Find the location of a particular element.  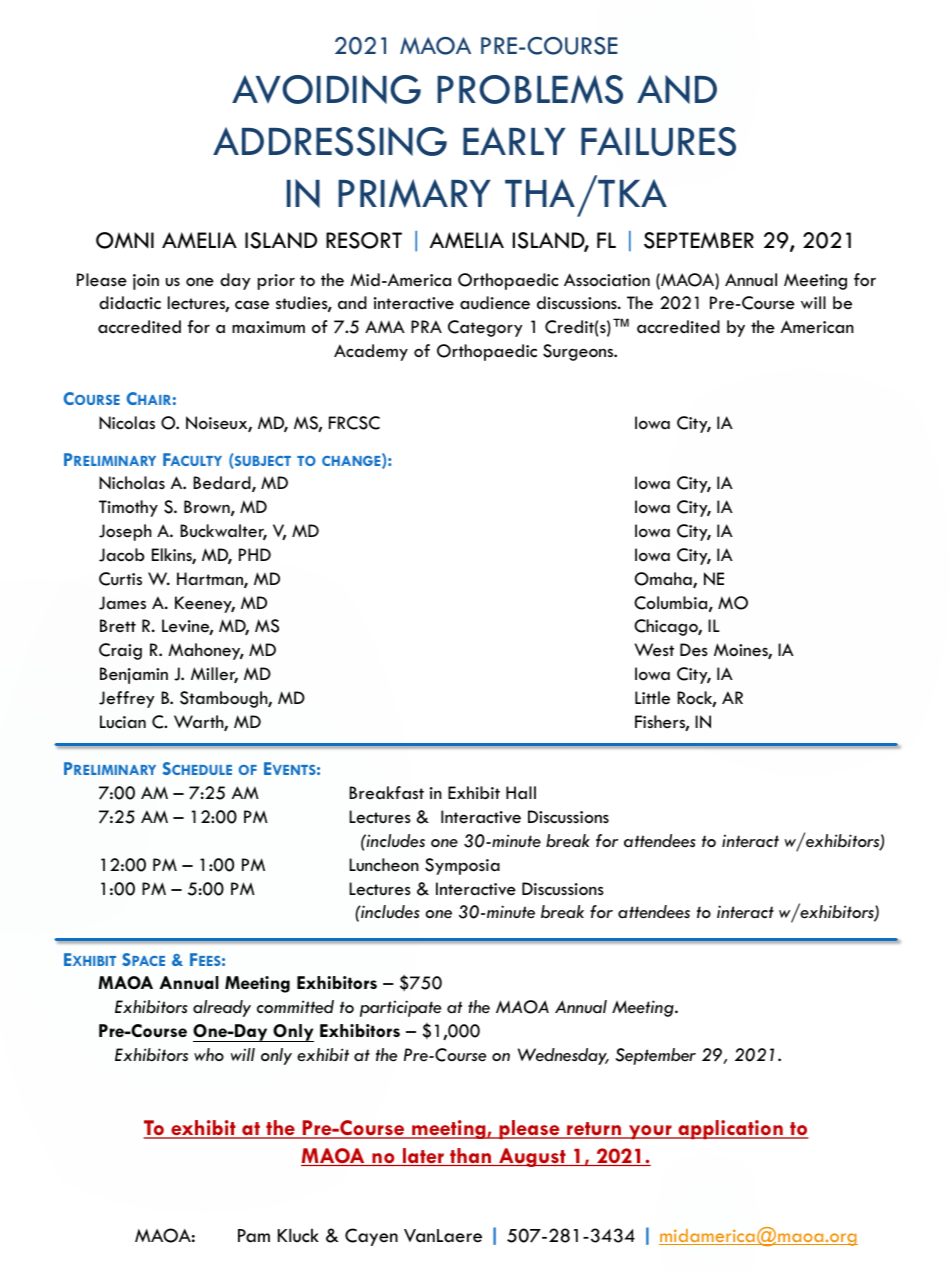

Hall is located at coordinates (521, 792).
